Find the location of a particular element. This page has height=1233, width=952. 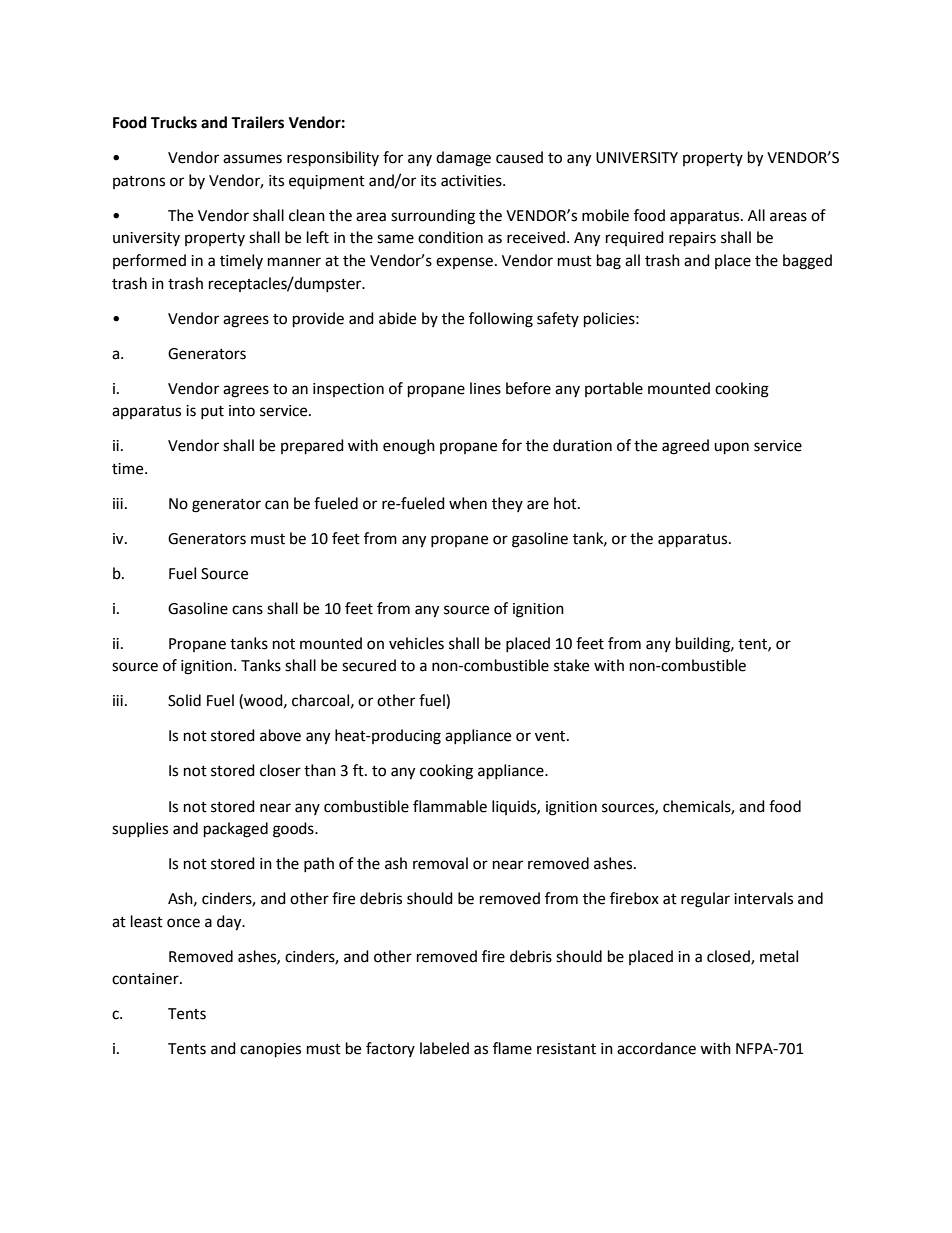

enough is located at coordinates (409, 447).
